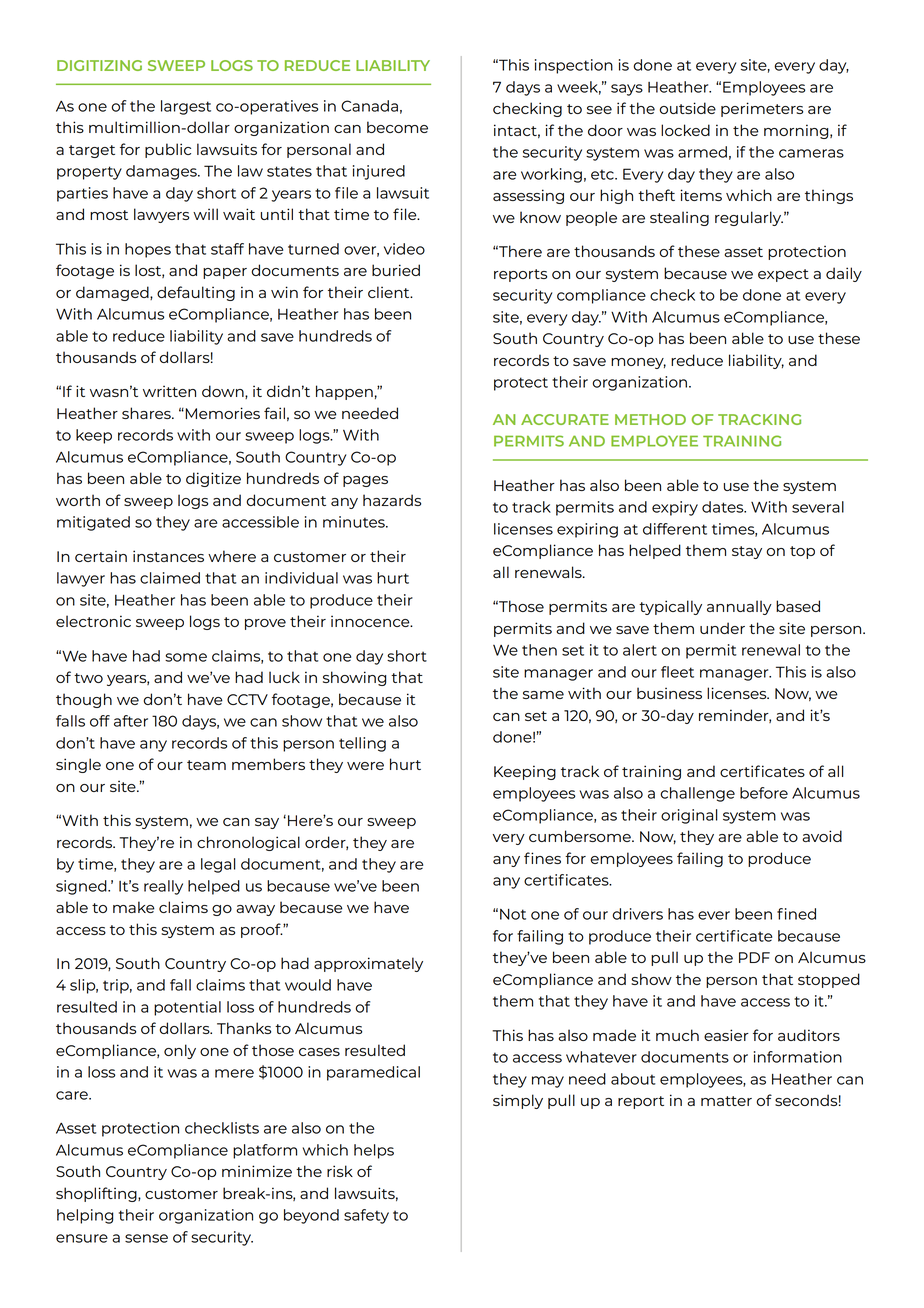 The height and width of the screenshot is (1308, 924). I want to click on electronic, so click(93, 621).
